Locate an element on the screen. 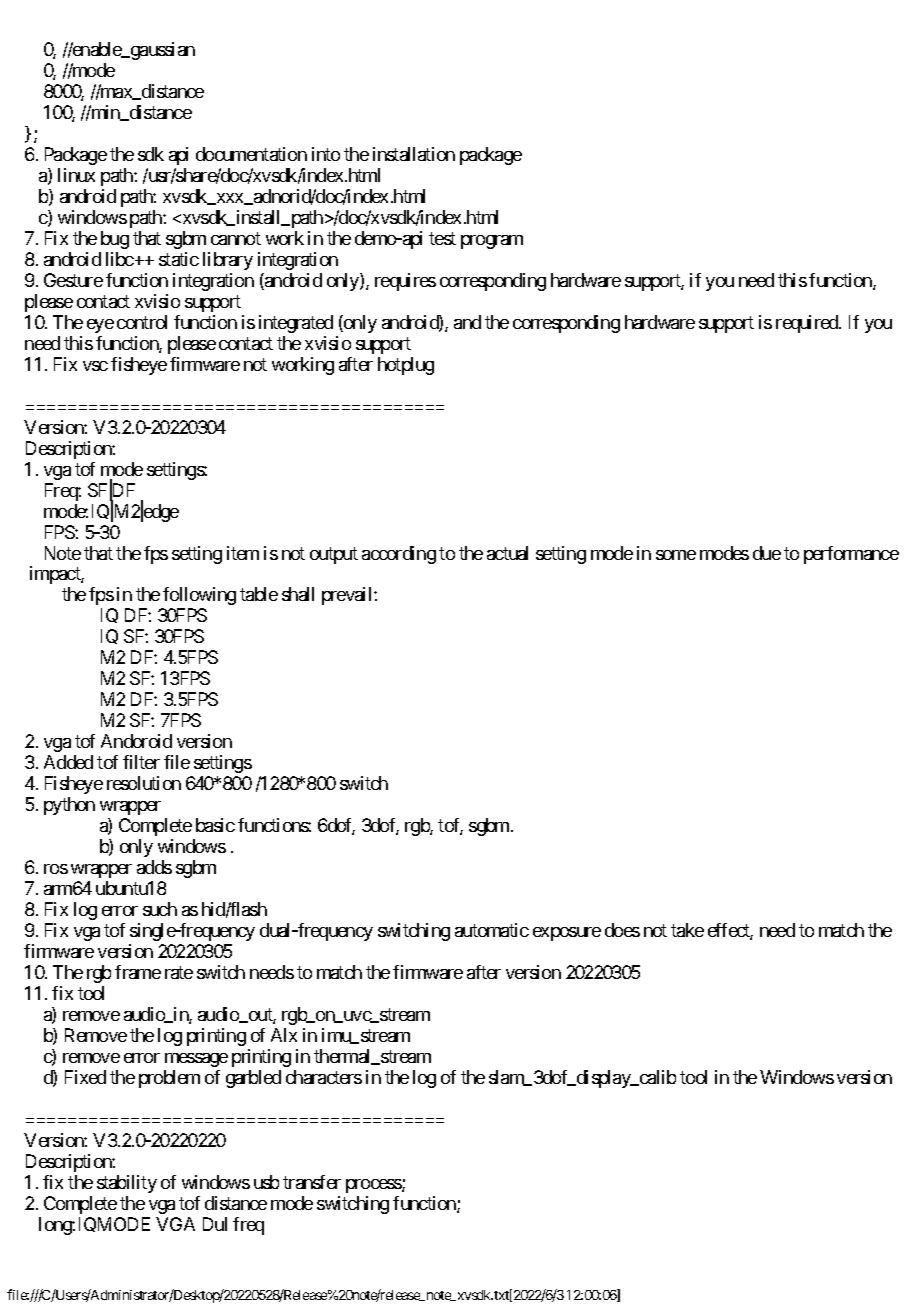  required is located at coordinates (808, 324).
